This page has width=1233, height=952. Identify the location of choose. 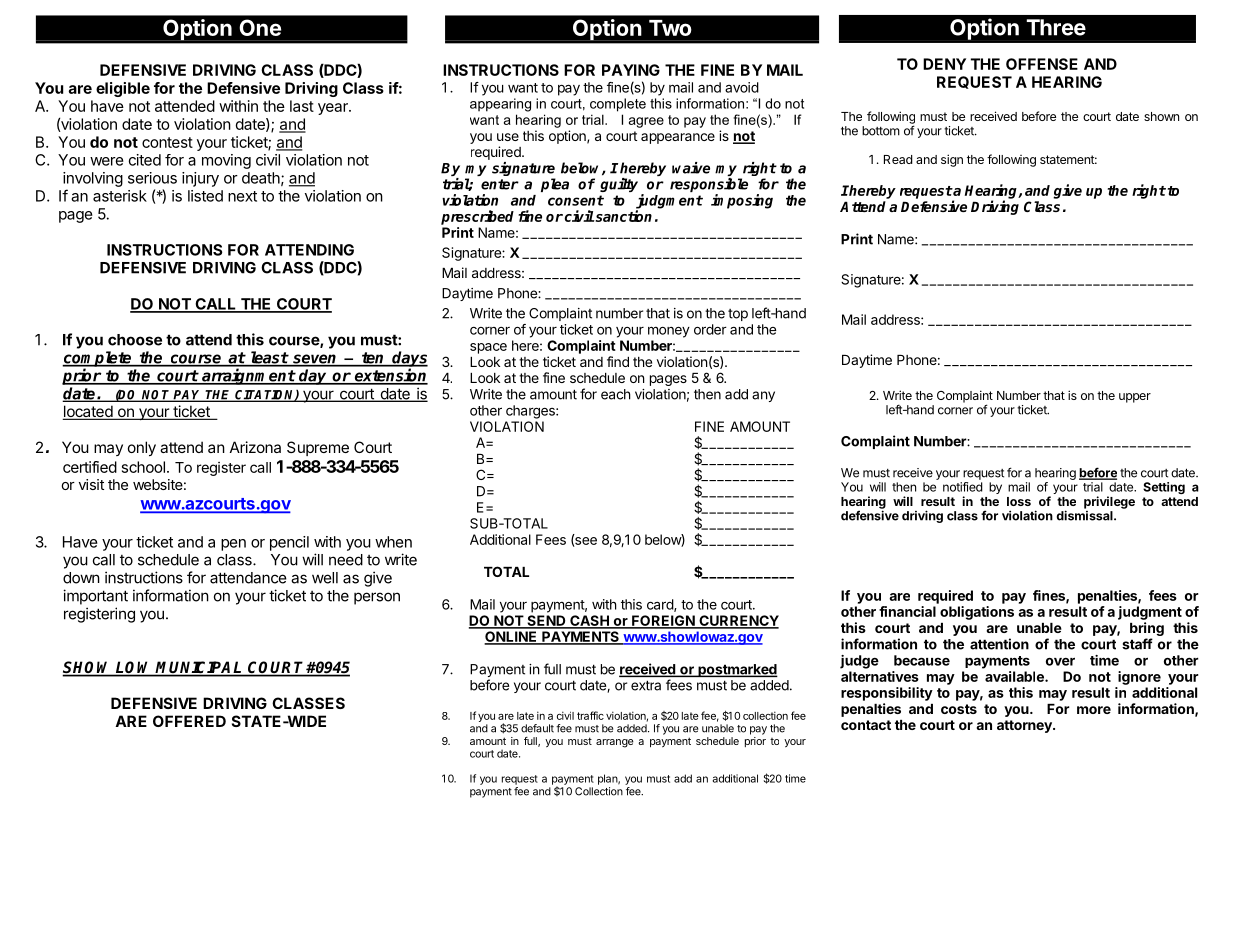
(135, 340).
